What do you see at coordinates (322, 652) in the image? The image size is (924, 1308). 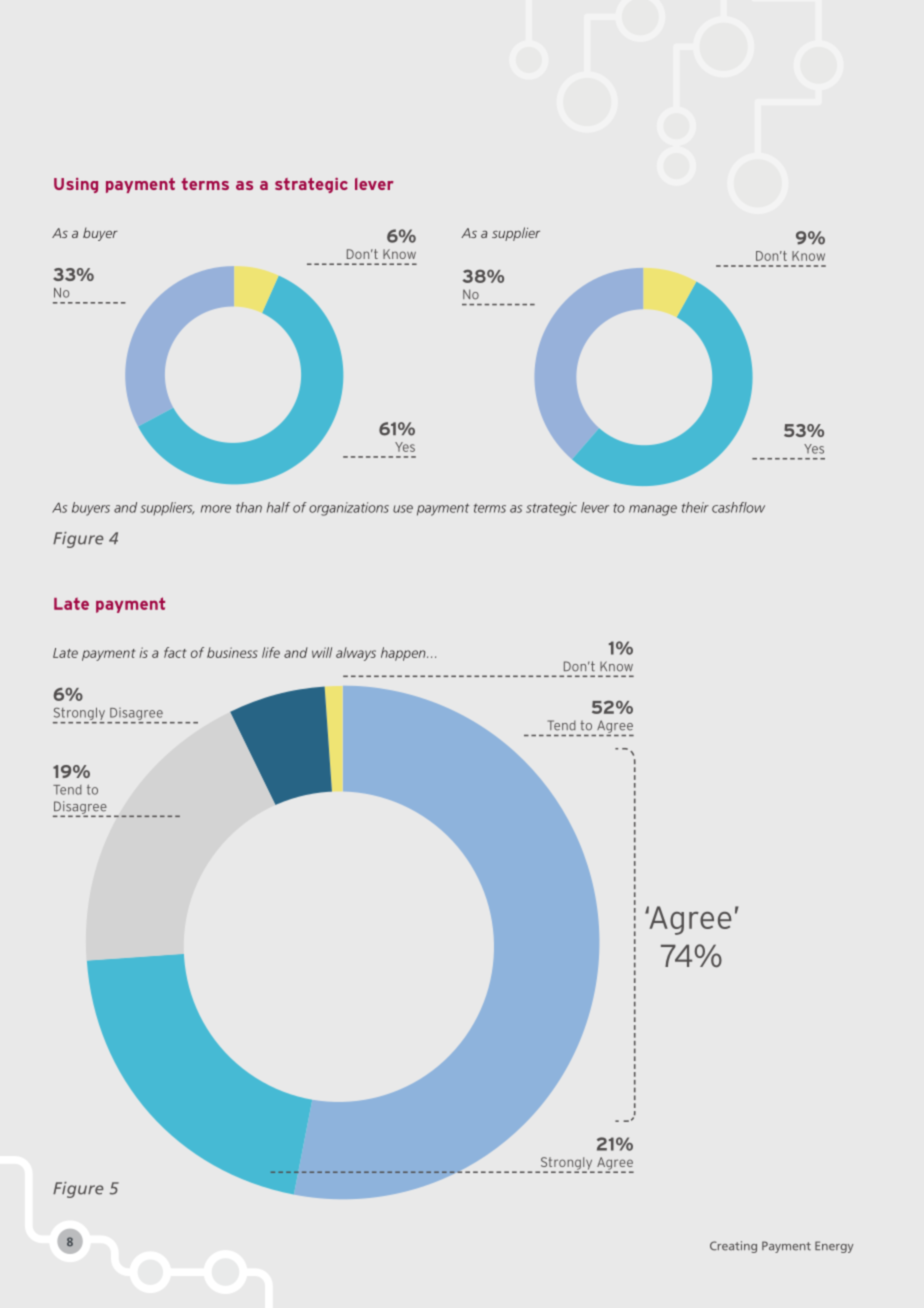 I see `will` at bounding box center [322, 652].
